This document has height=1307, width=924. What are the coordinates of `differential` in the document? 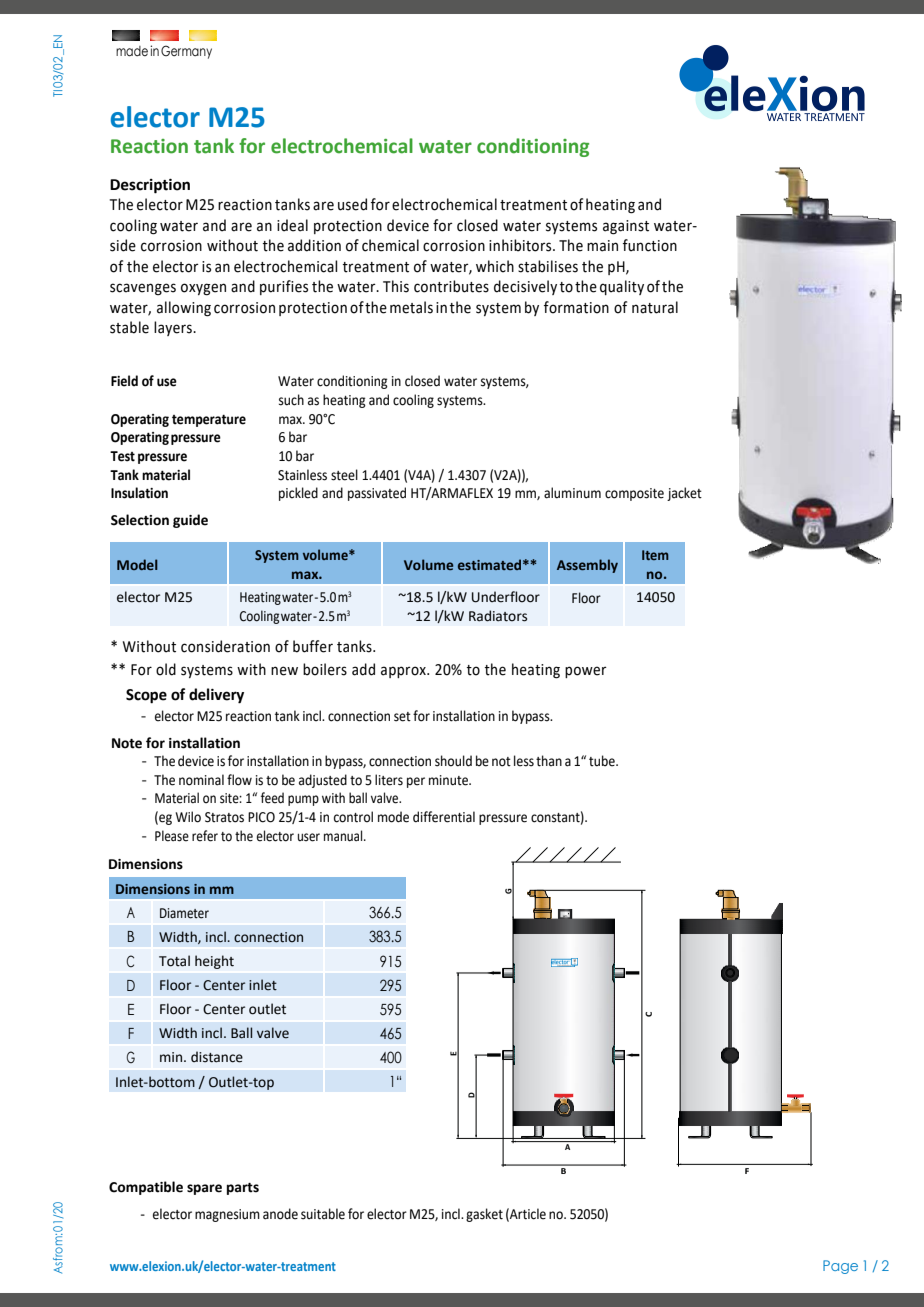 It's located at (444, 817).
